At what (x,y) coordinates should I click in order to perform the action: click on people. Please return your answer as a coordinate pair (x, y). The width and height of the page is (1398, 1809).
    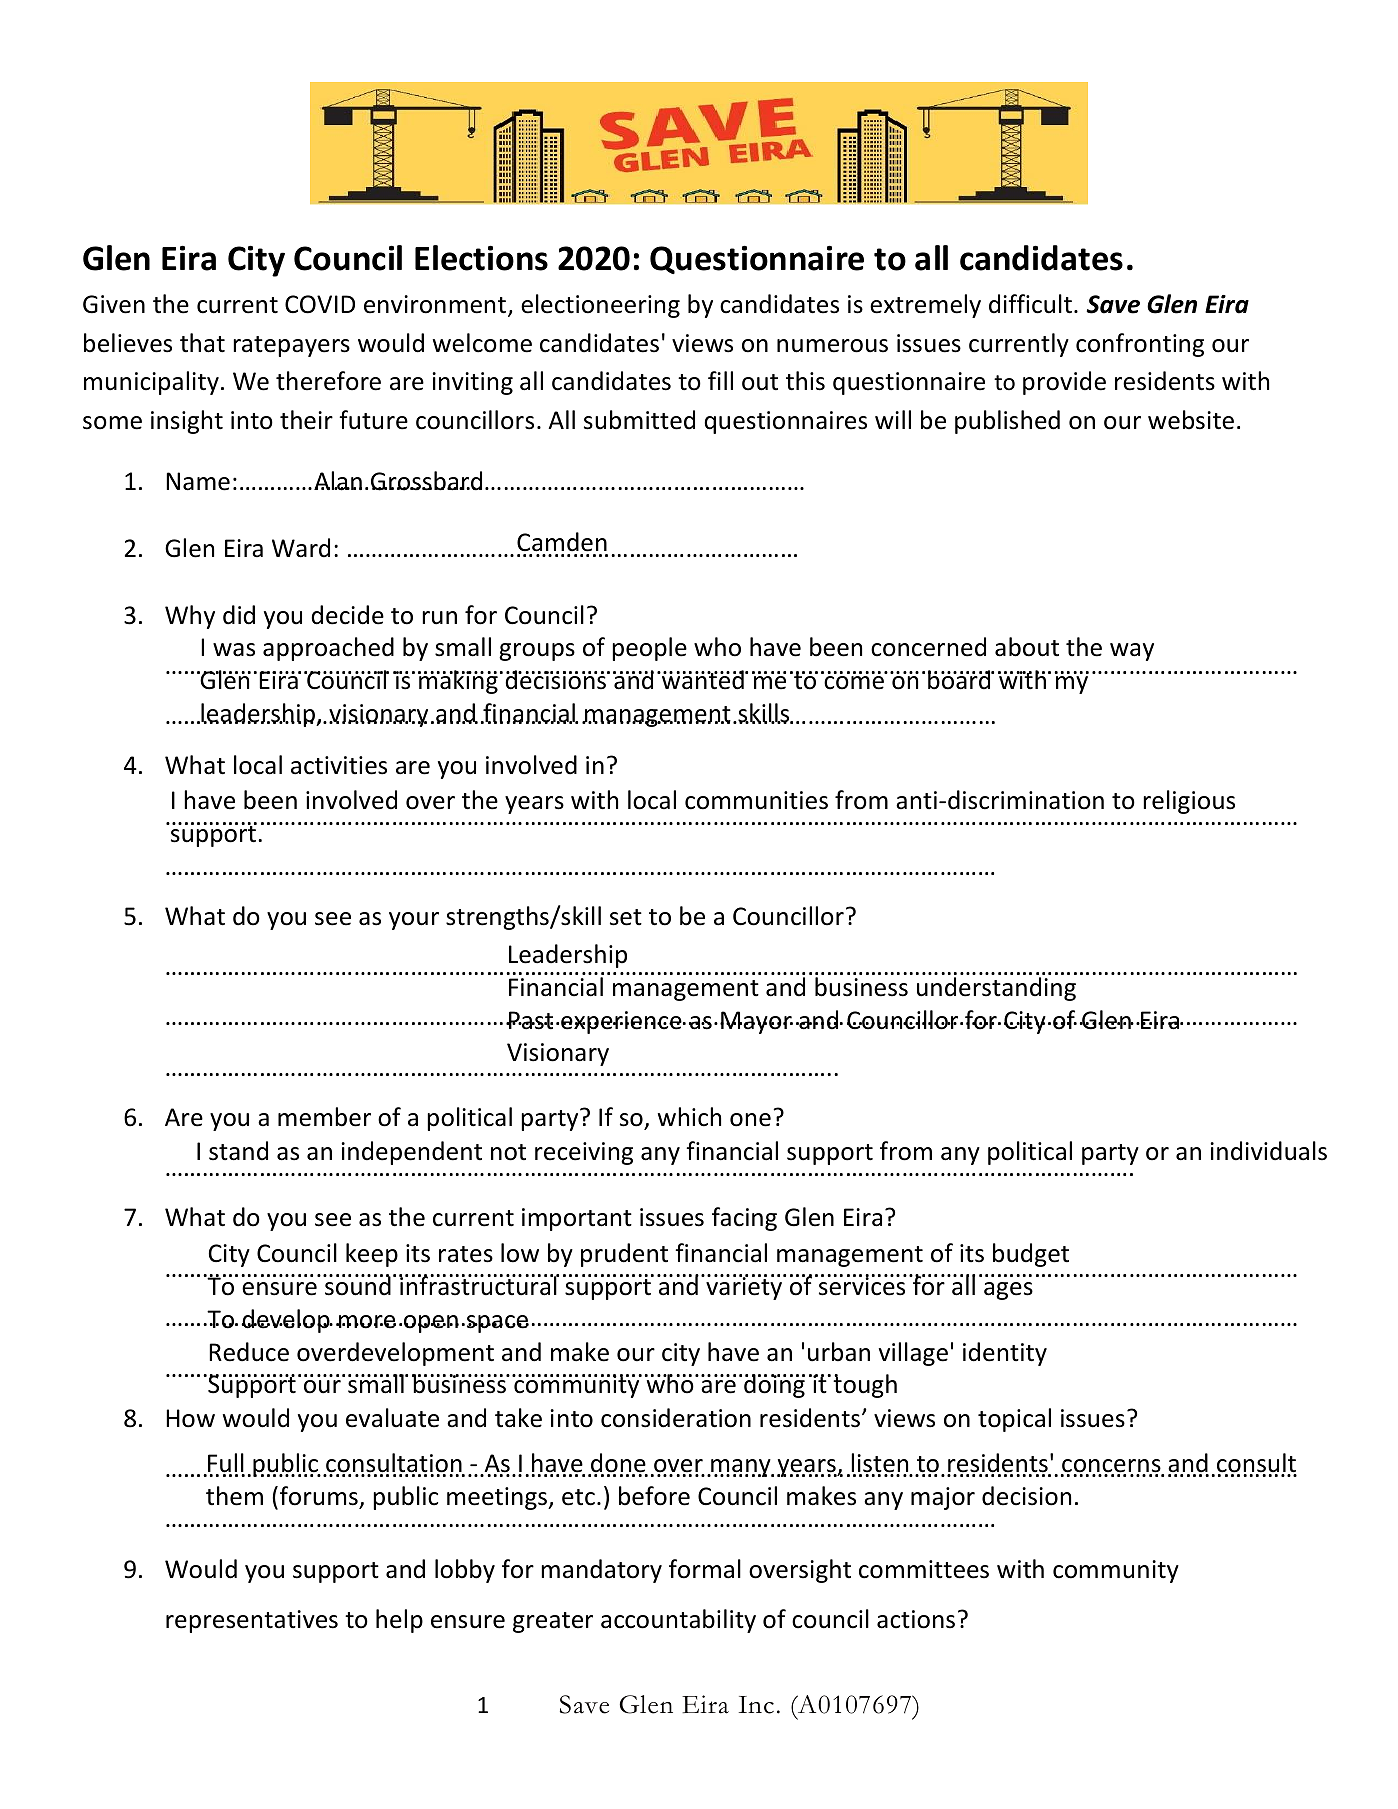
    Looking at the image, I should click on (649, 649).
